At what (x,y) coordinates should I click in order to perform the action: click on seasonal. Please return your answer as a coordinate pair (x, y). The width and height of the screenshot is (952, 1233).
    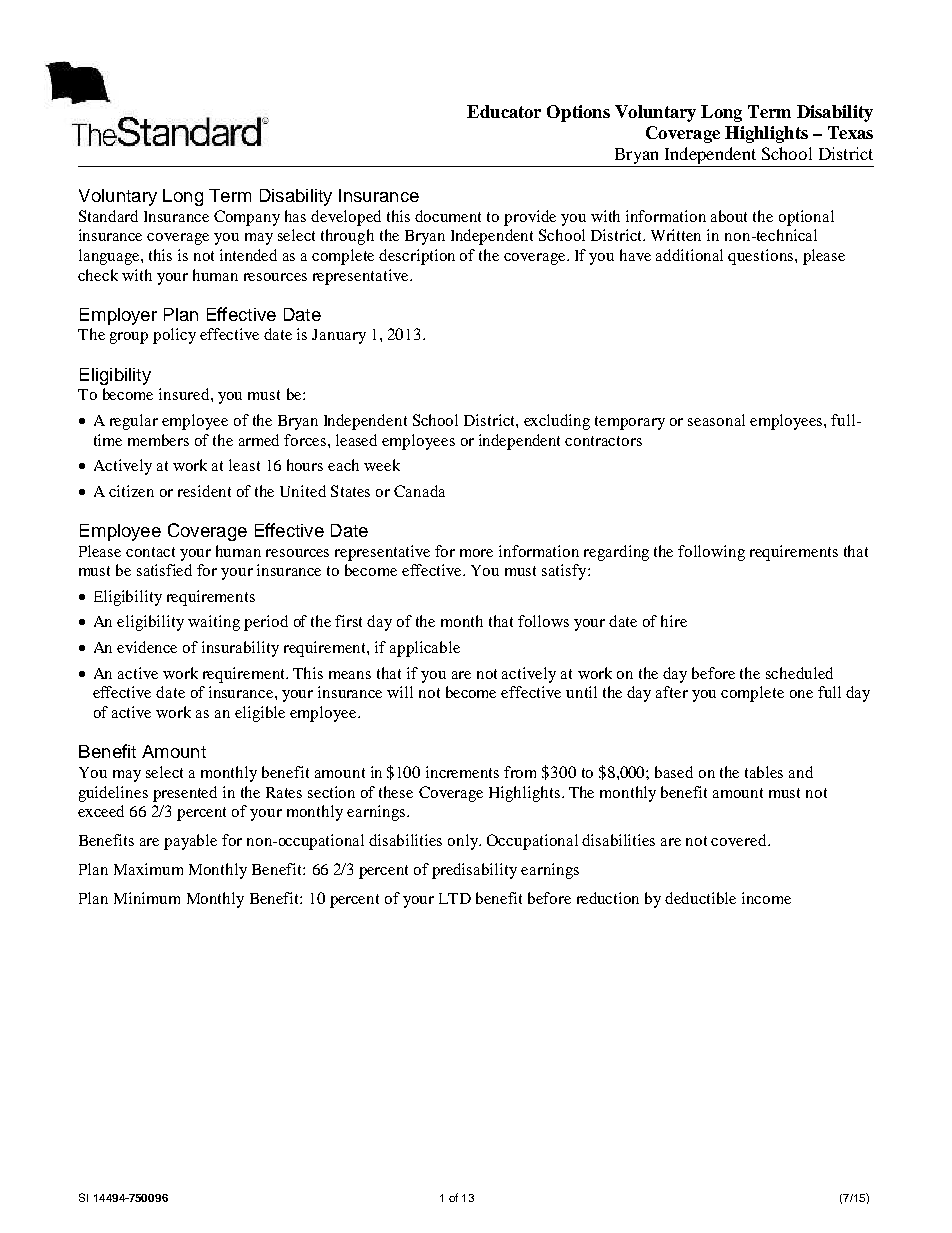
    Looking at the image, I should click on (716, 420).
